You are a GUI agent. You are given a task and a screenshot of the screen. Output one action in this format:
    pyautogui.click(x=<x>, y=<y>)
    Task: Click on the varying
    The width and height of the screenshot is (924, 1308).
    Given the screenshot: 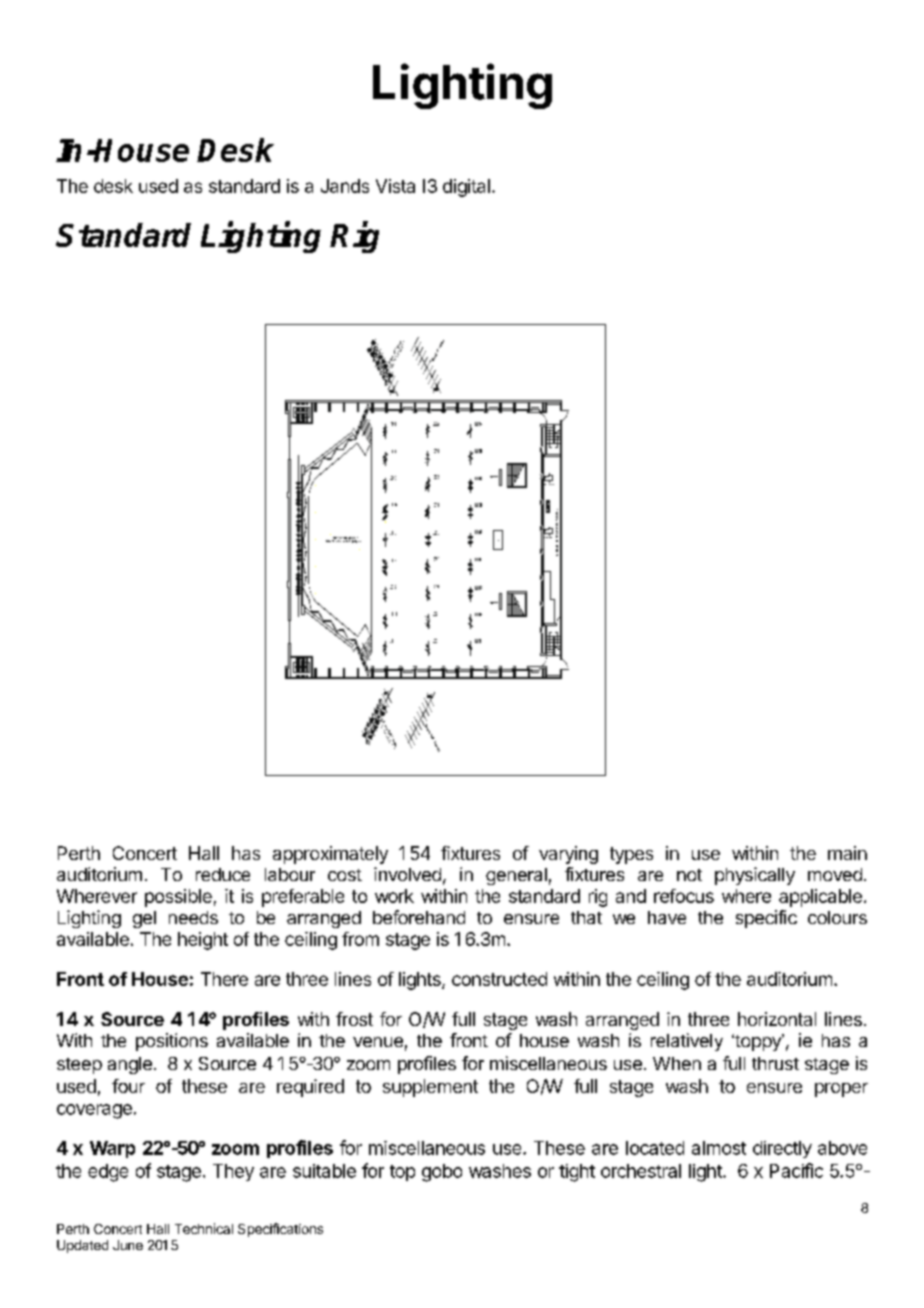 What is the action you would take?
    pyautogui.click(x=568, y=855)
